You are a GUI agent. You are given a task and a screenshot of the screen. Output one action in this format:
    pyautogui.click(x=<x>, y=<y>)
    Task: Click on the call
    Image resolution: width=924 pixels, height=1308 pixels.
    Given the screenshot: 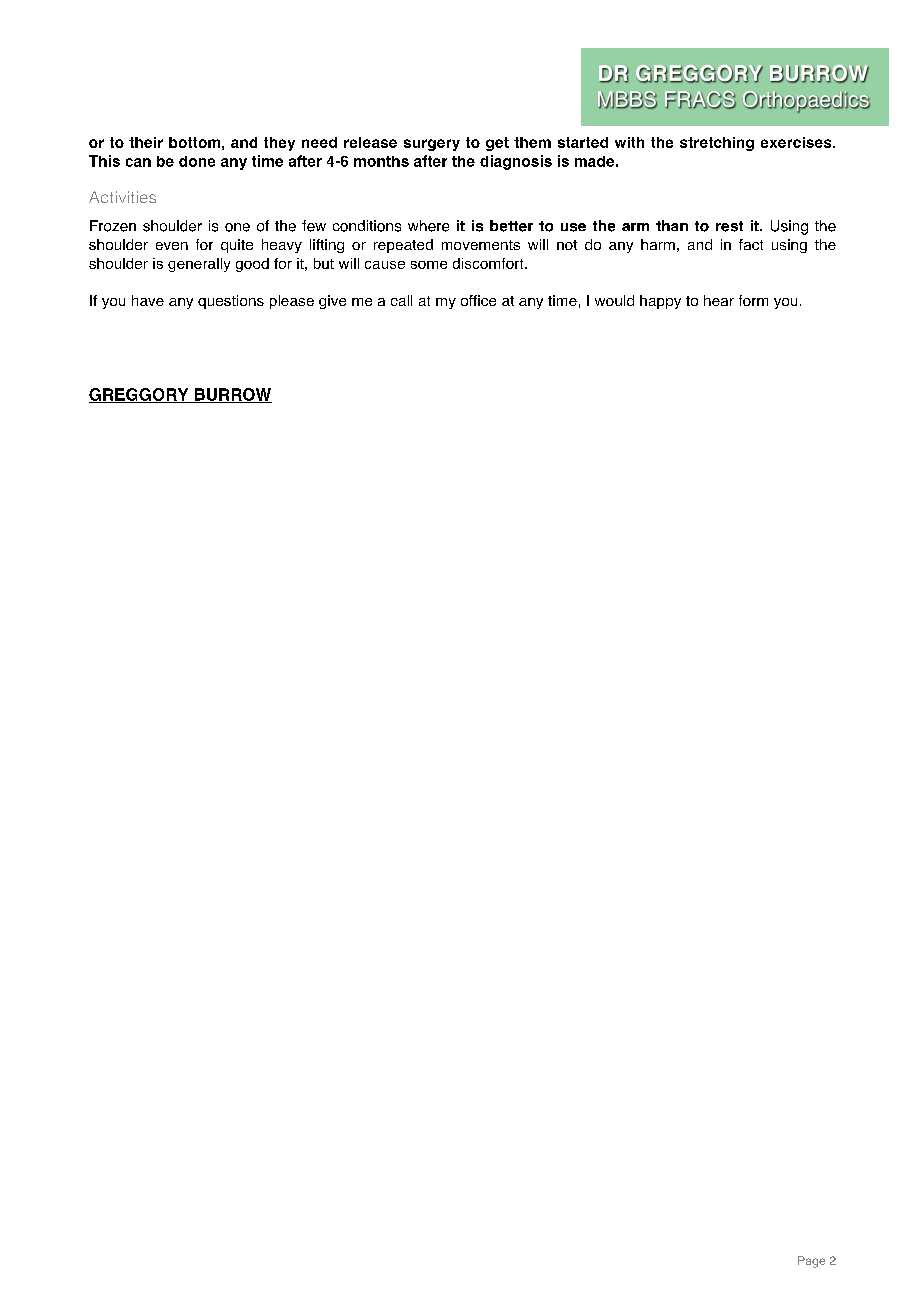 What is the action you would take?
    pyautogui.click(x=401, y=300)
